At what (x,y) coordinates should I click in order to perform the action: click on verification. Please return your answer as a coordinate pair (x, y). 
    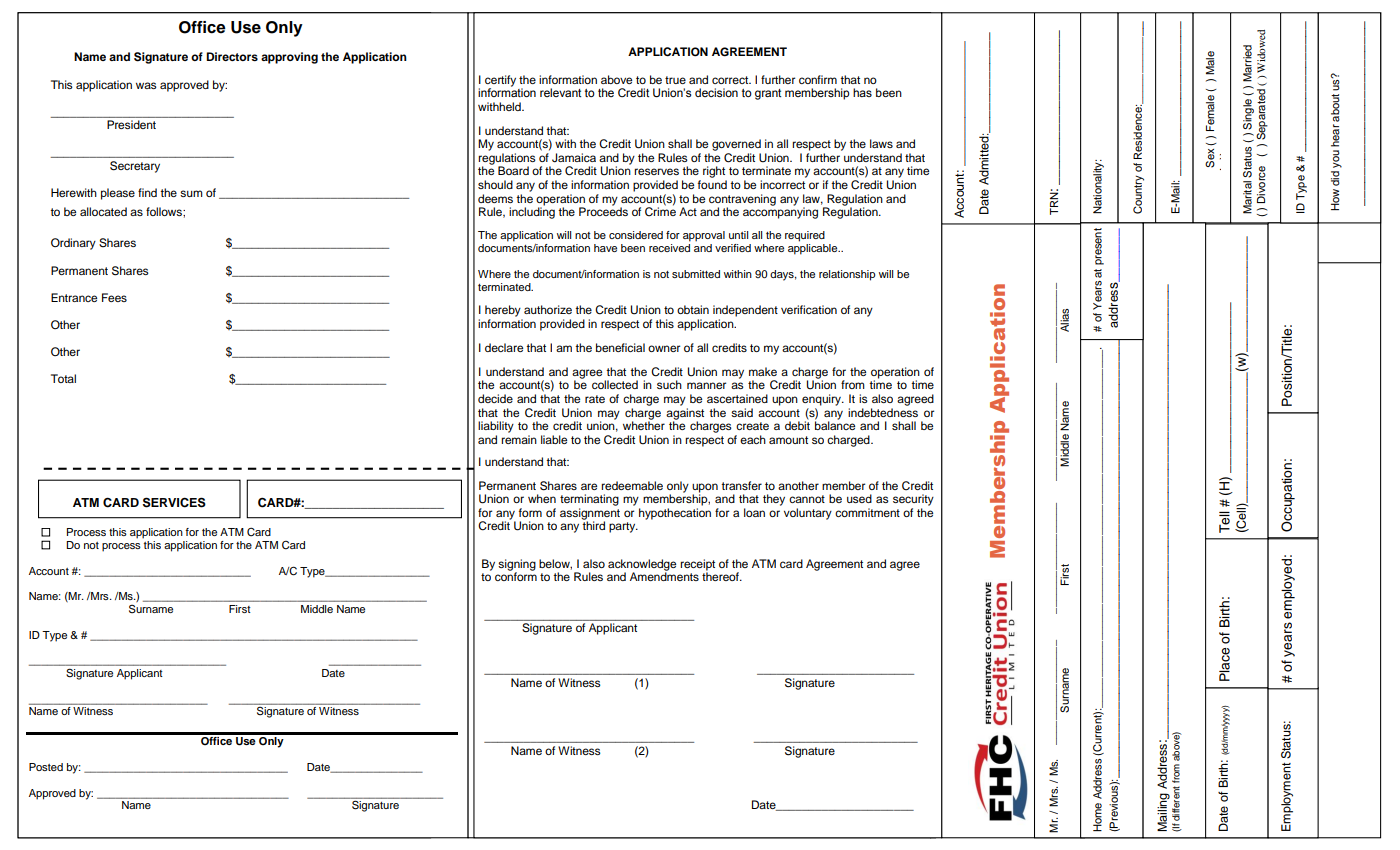
    Looking at the image, I should click on (809, 309).
